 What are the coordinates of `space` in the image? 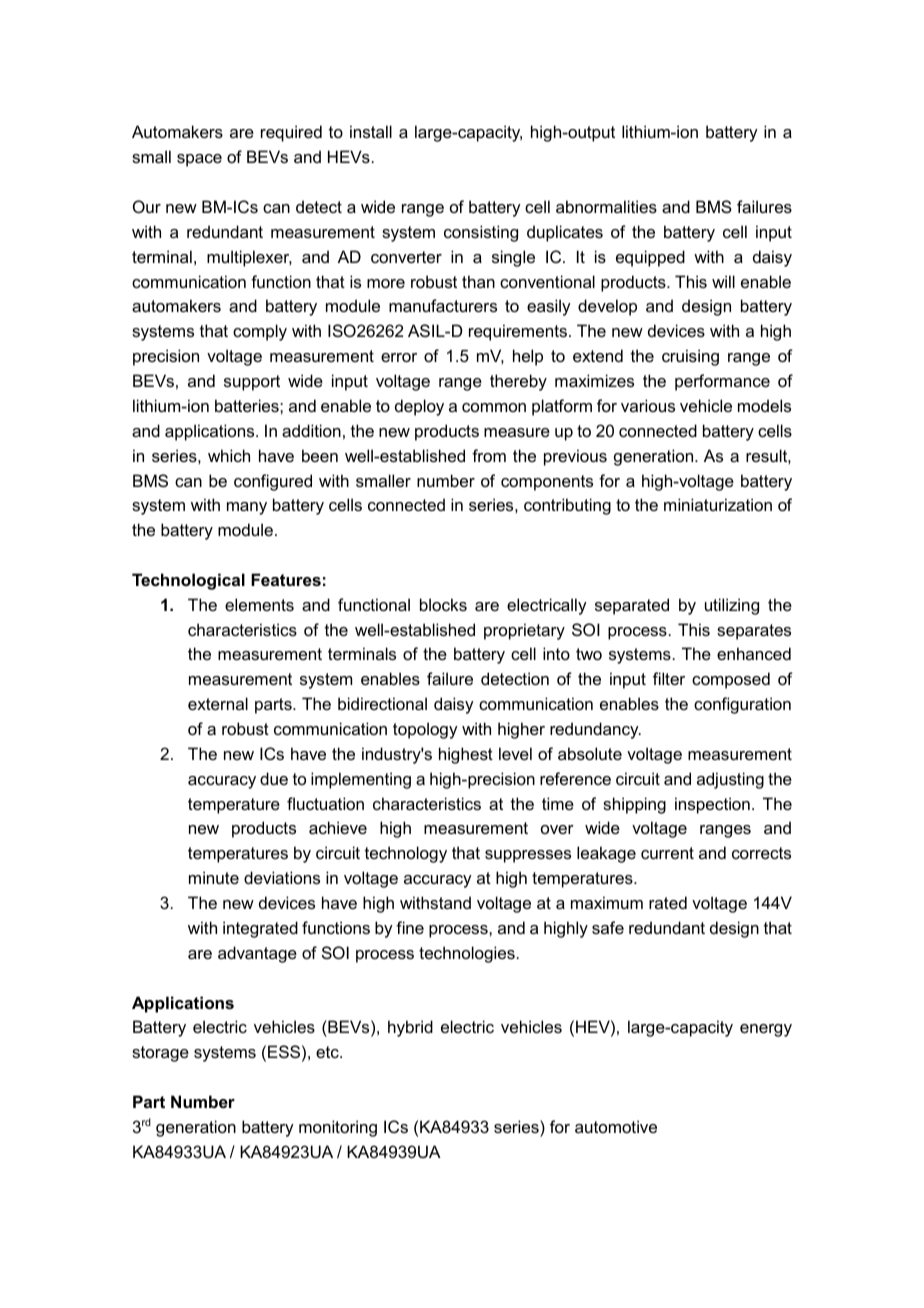 It's located at (199, 160).
